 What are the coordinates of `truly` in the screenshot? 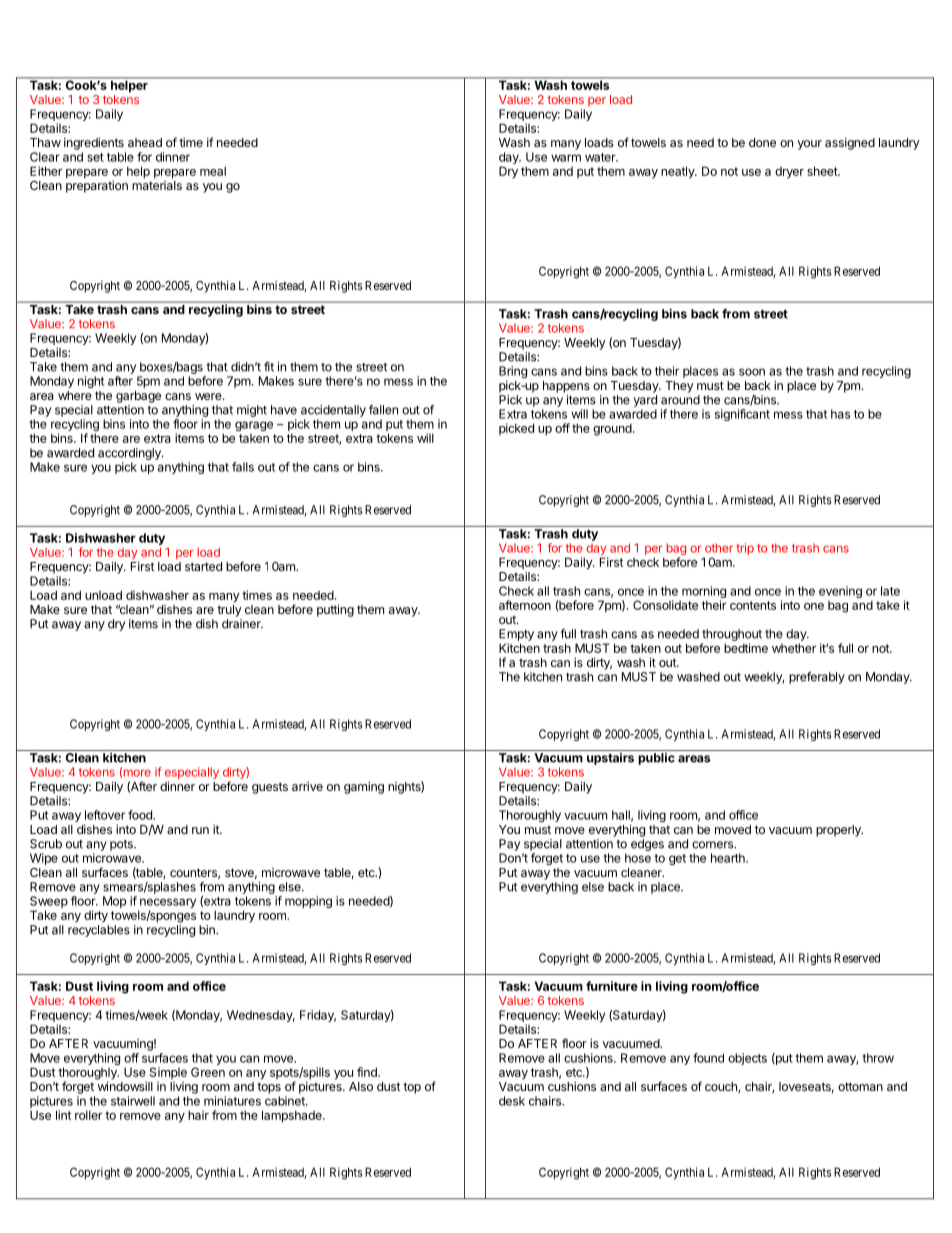 It's located at (229, 611).
